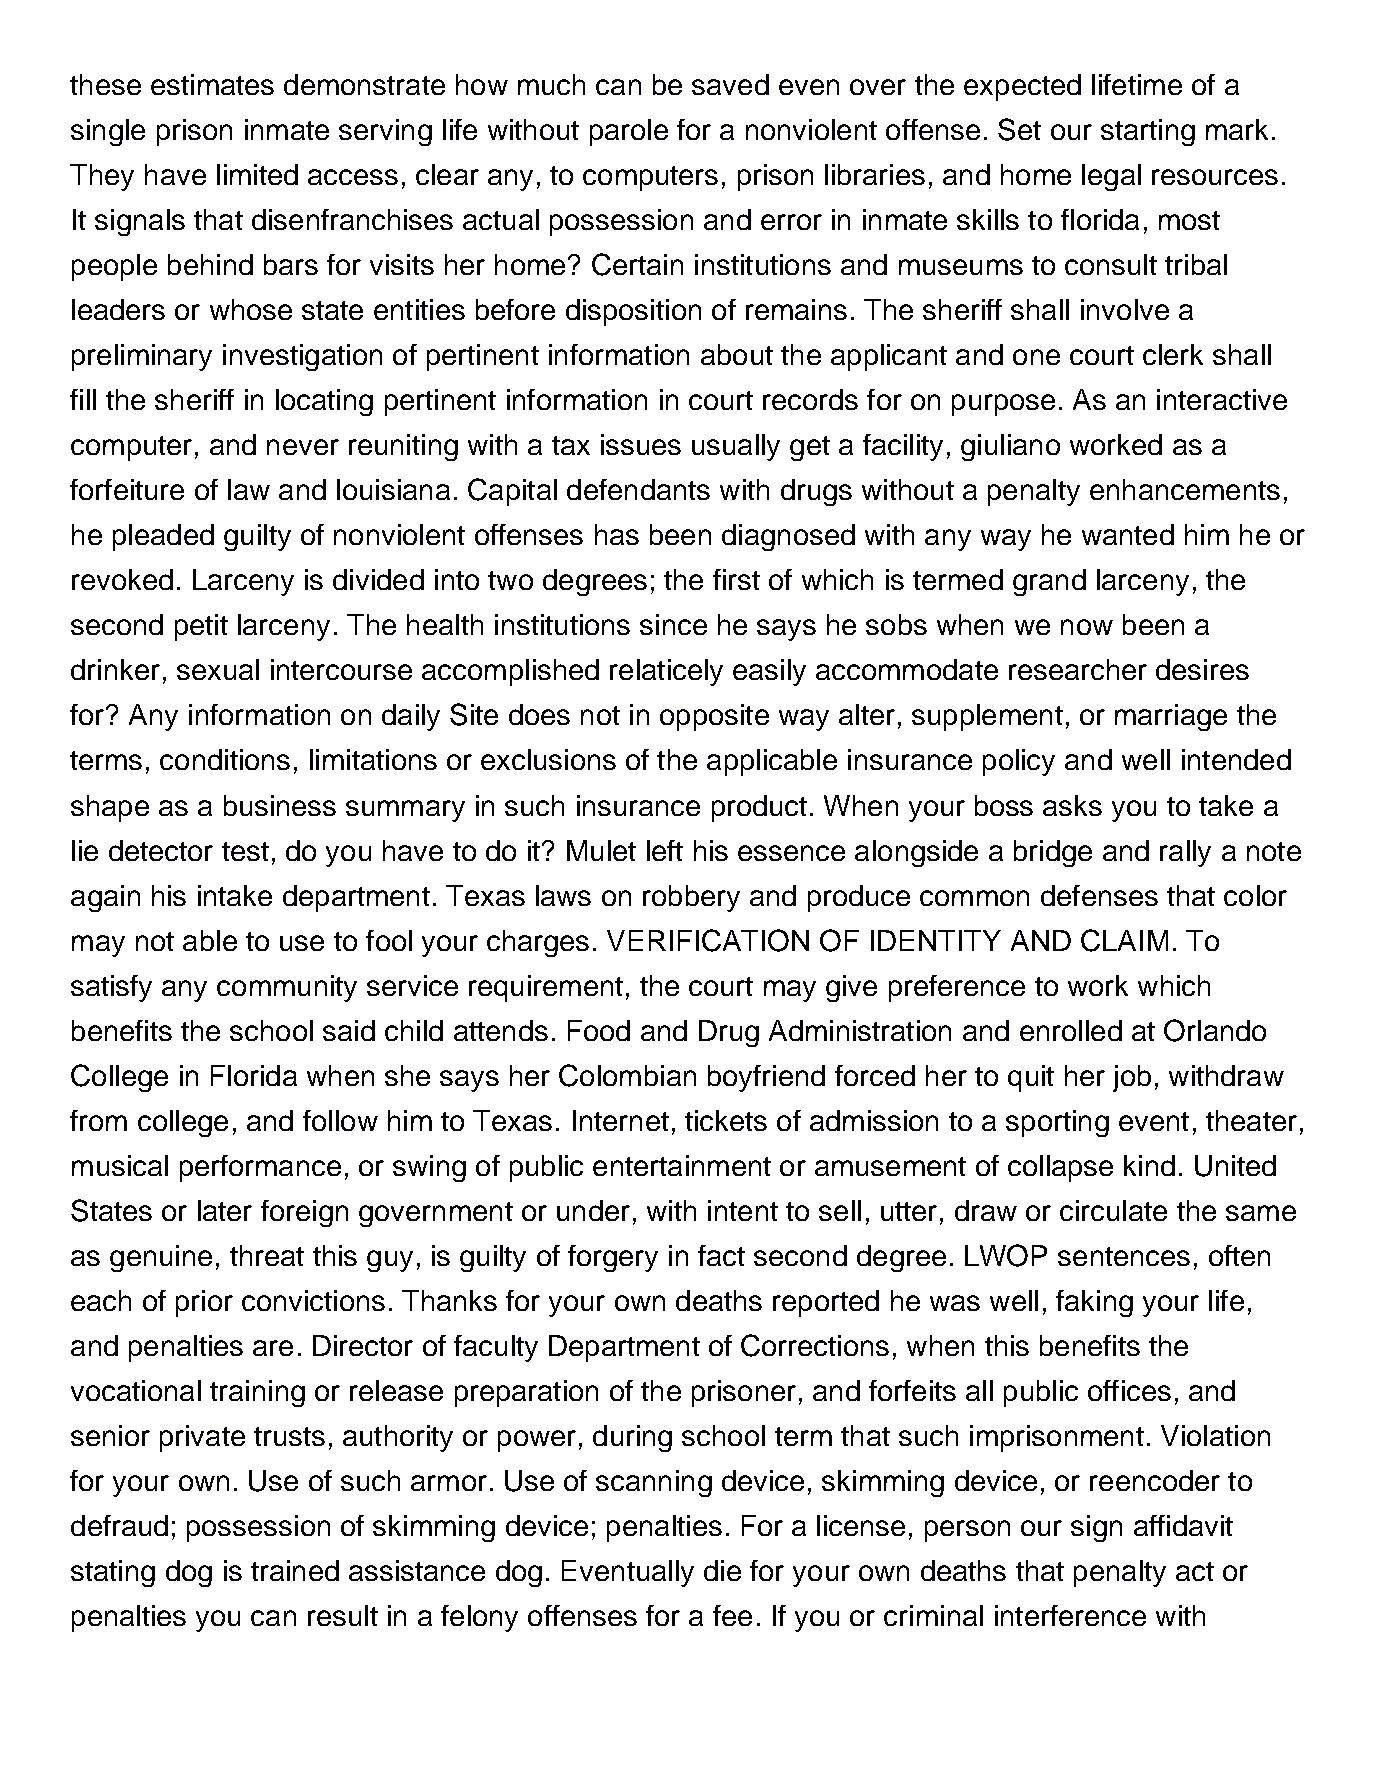 The height and width of the screenshot is (1783, 1378). Describe the element at coordinates (340, 1120) in the screenshot. I see `follow` at that location.
